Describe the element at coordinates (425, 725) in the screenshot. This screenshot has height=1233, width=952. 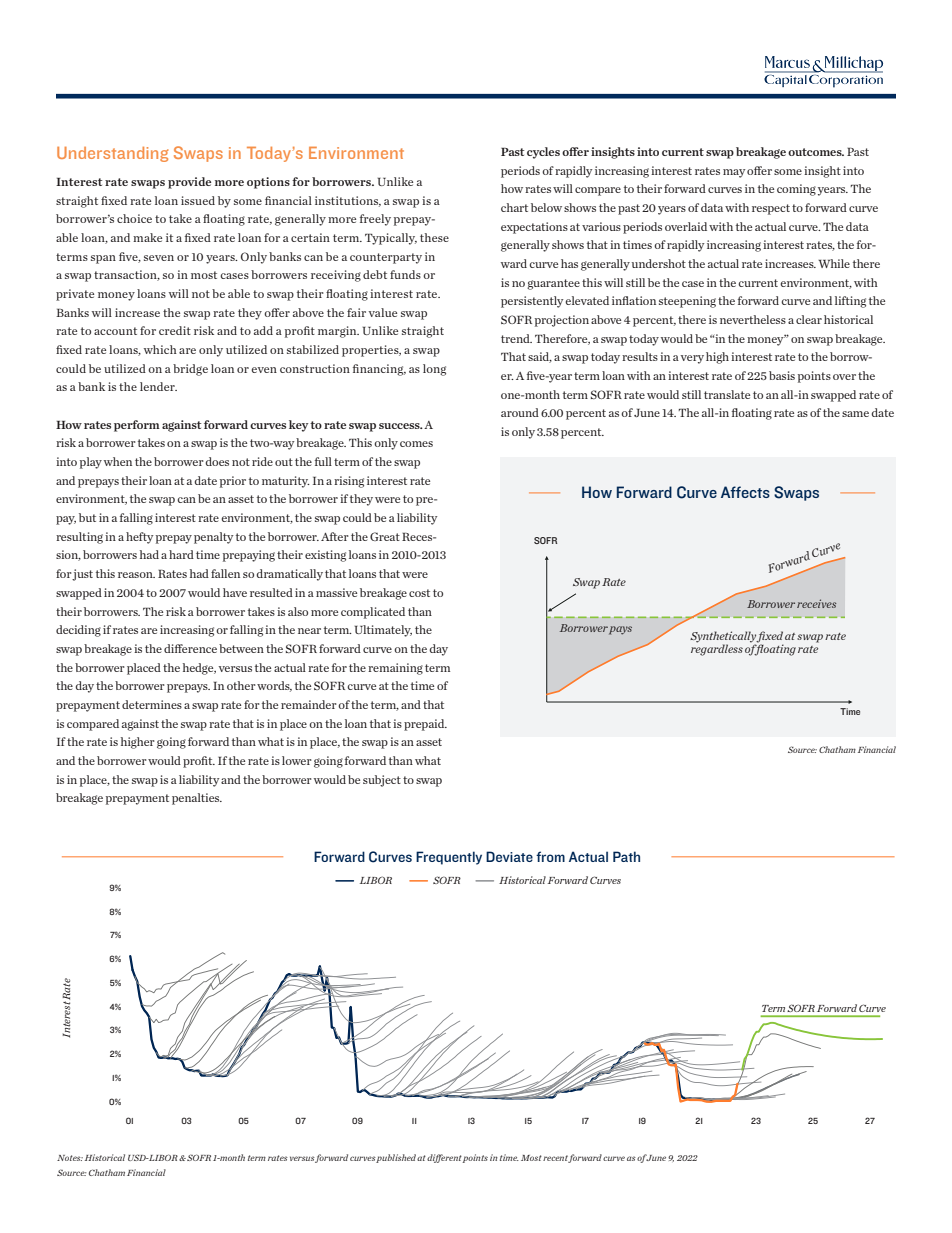
I see `prepaid` at that location.
